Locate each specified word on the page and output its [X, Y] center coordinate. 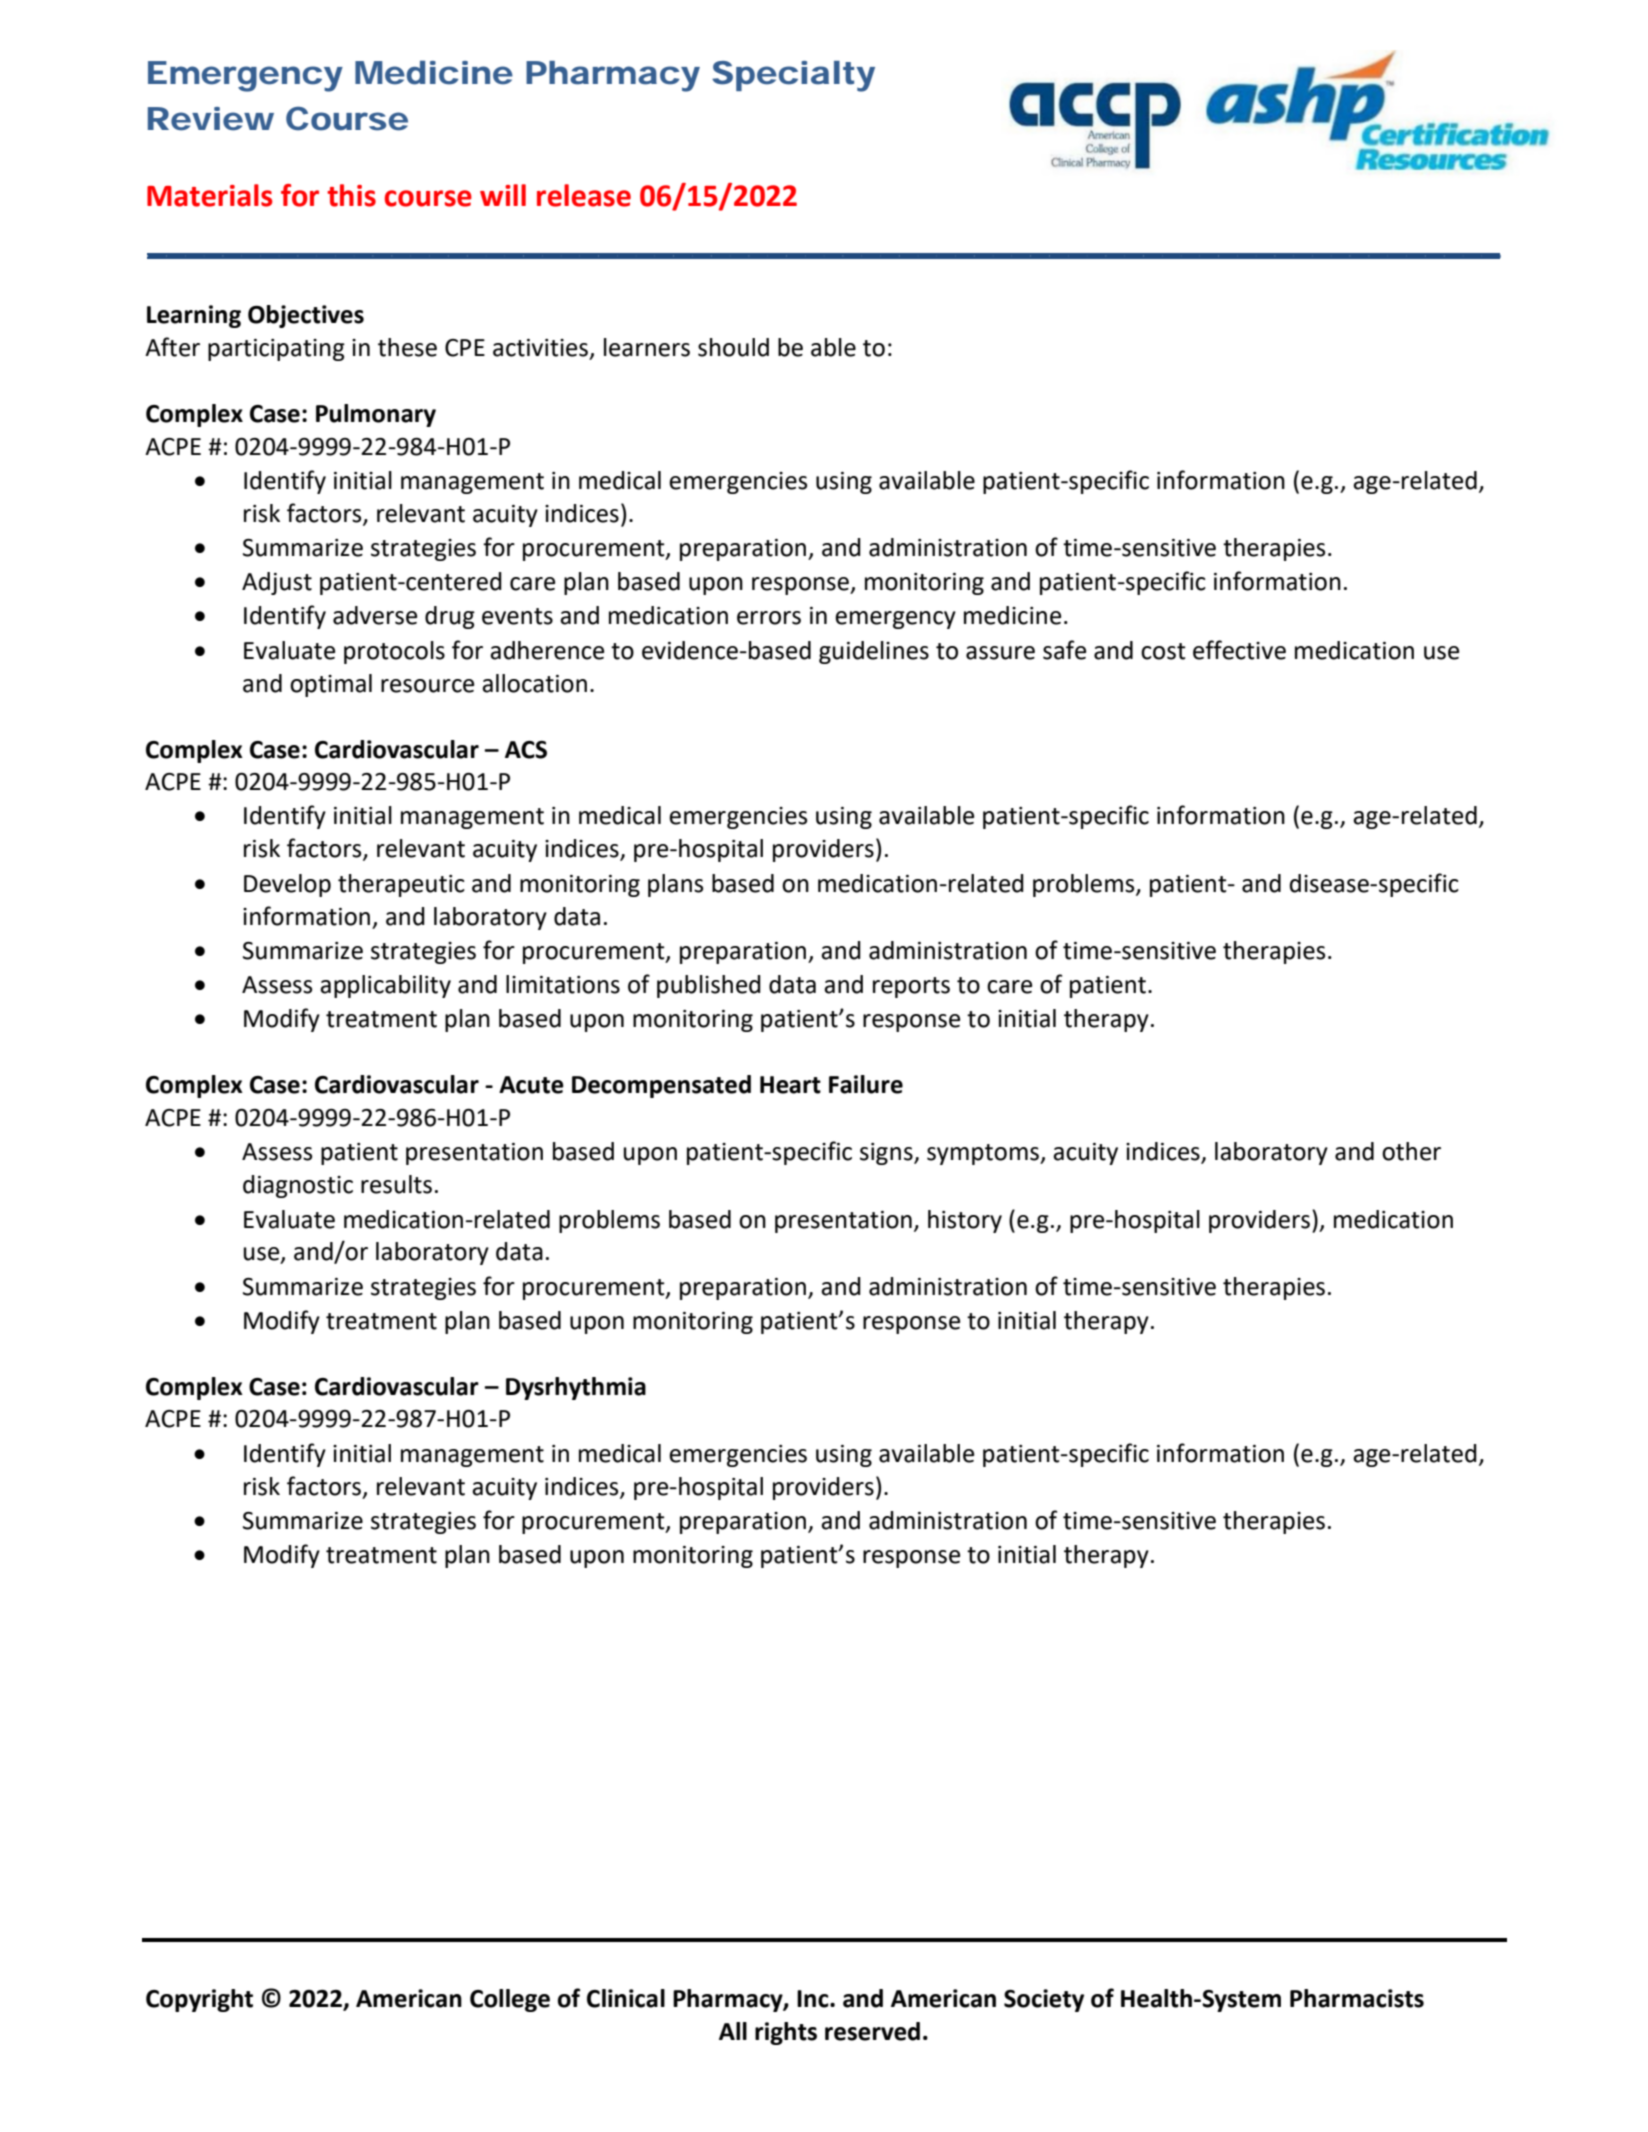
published [709, 986]
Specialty [793, 76]
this [351, 195]
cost [1163, 651]
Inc [814, 1999]
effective [1239, 650]
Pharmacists [1357, 1998]
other [1411, 1151]
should [733, 347]
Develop [287, 885]
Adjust [277, 583]
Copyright [199, 2000]
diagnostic [298, 1186]
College [510, 2000]
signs [887, 1154]
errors [769, 618]
